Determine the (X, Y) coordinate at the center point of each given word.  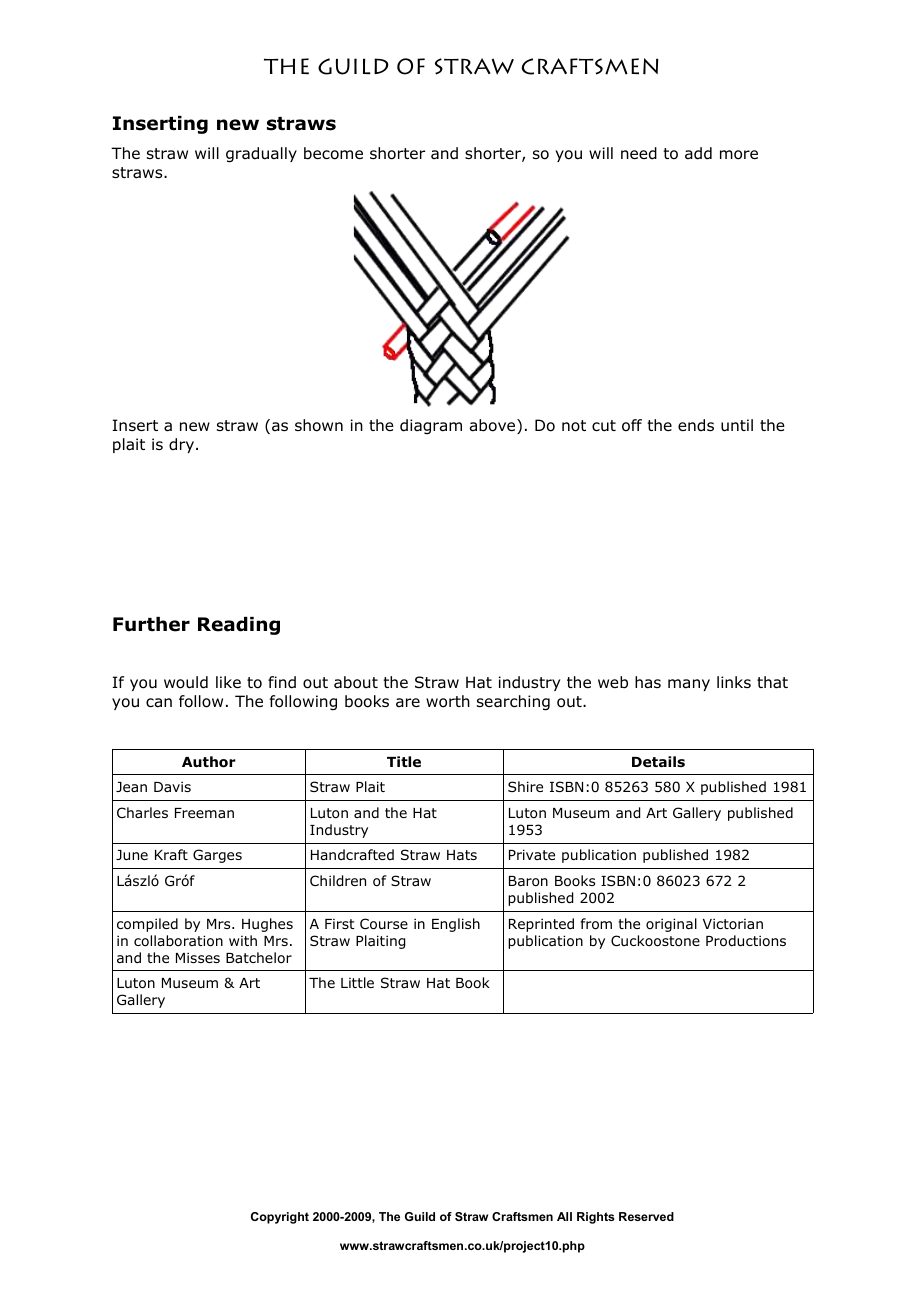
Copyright (280, 1218)
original (671, 925)
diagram (431, 426)
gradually (261, 155)
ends (696, 425)
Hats (462, 855)
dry (181, 445)
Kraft (171, 854)
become (333, 153)
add (698, 153)
